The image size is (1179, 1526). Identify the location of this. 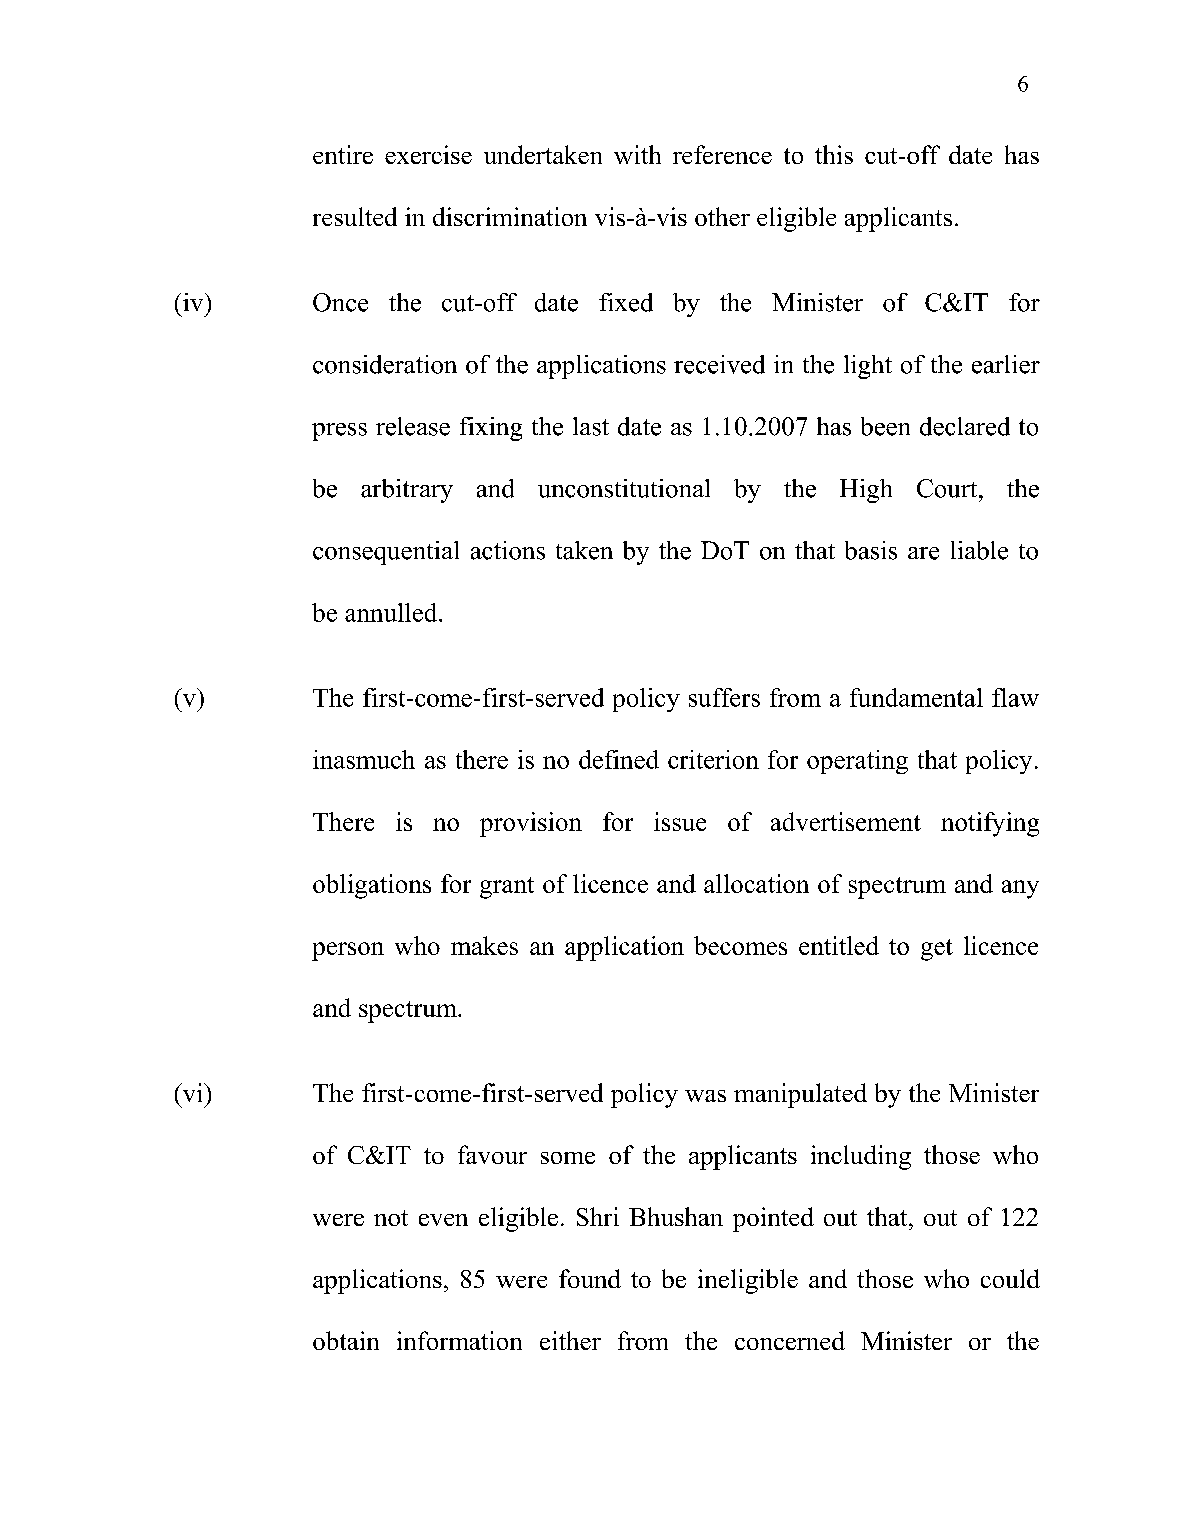
(834, 154).
